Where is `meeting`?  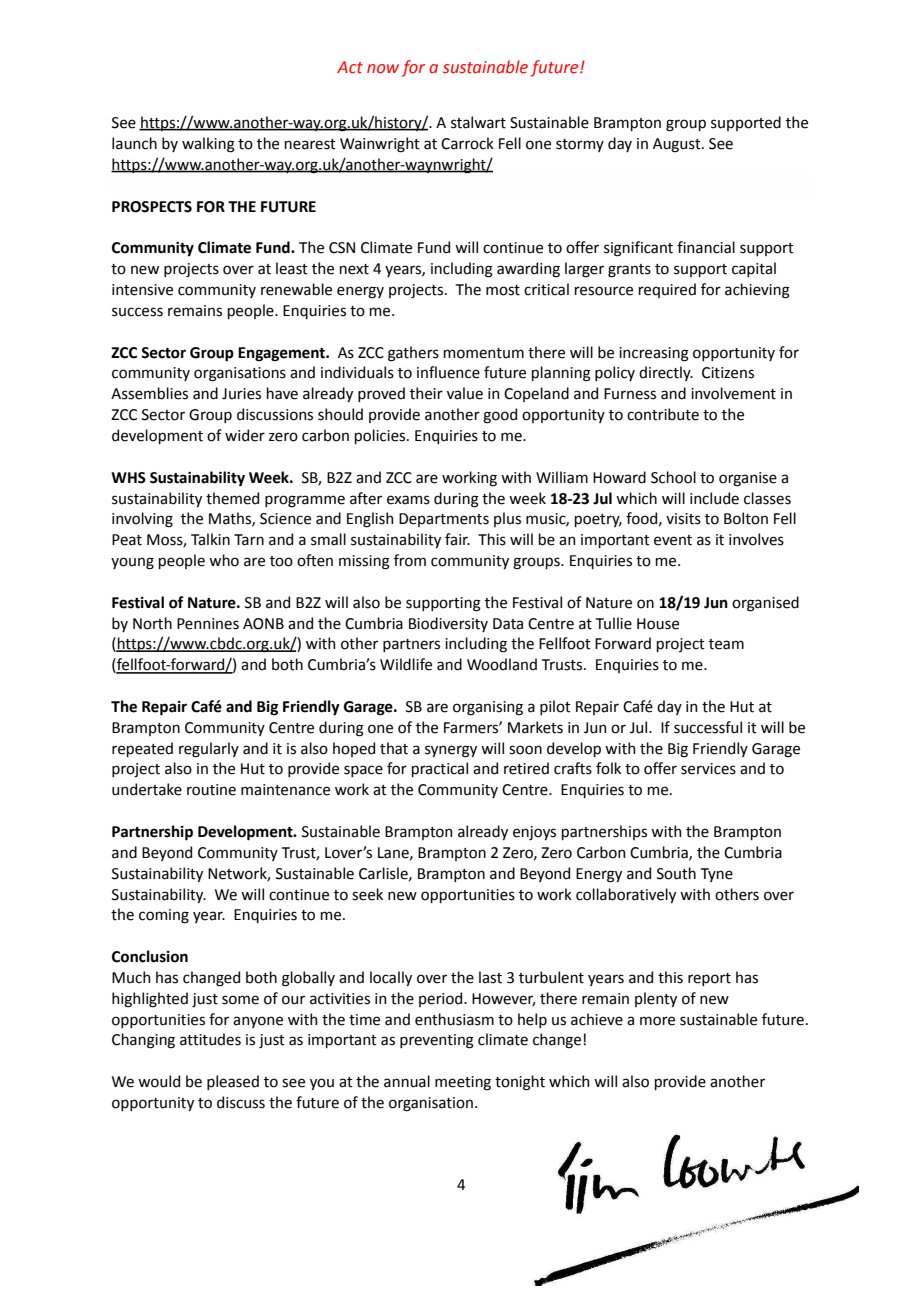 meeting is located at coordinates (463, 1083).
